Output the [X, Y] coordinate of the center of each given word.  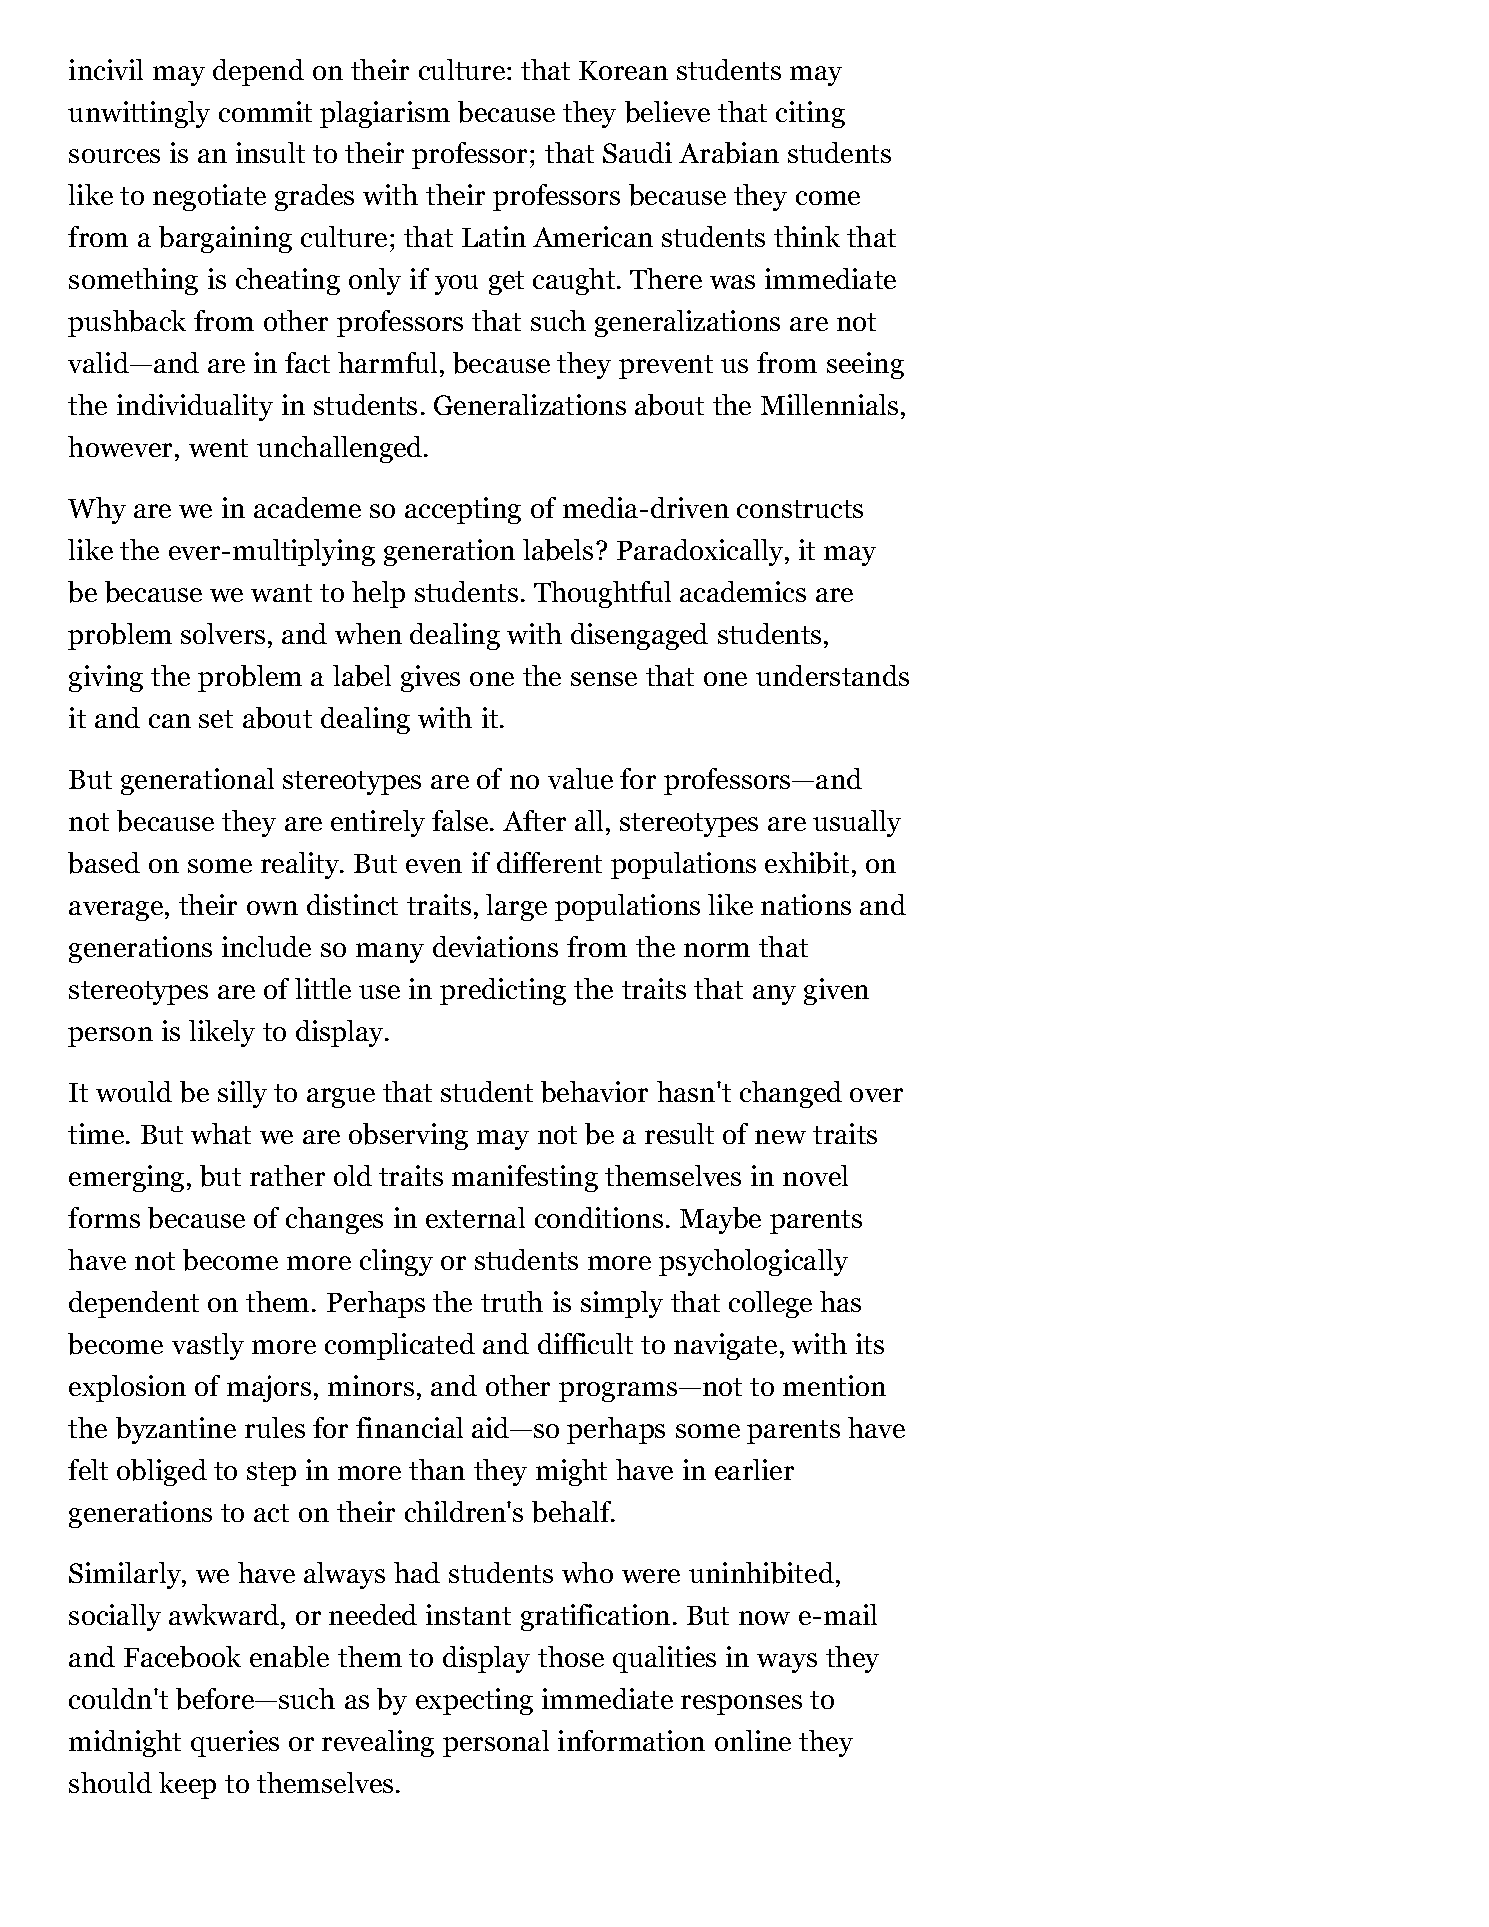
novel [815, 1175]
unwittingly [139, 114]
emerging [126, 1178]
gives [430, 678]
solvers [223, 633]
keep [187, 1785]
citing [810, 114]
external [475, 1217]
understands [832, 675]
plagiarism [385, 114]
